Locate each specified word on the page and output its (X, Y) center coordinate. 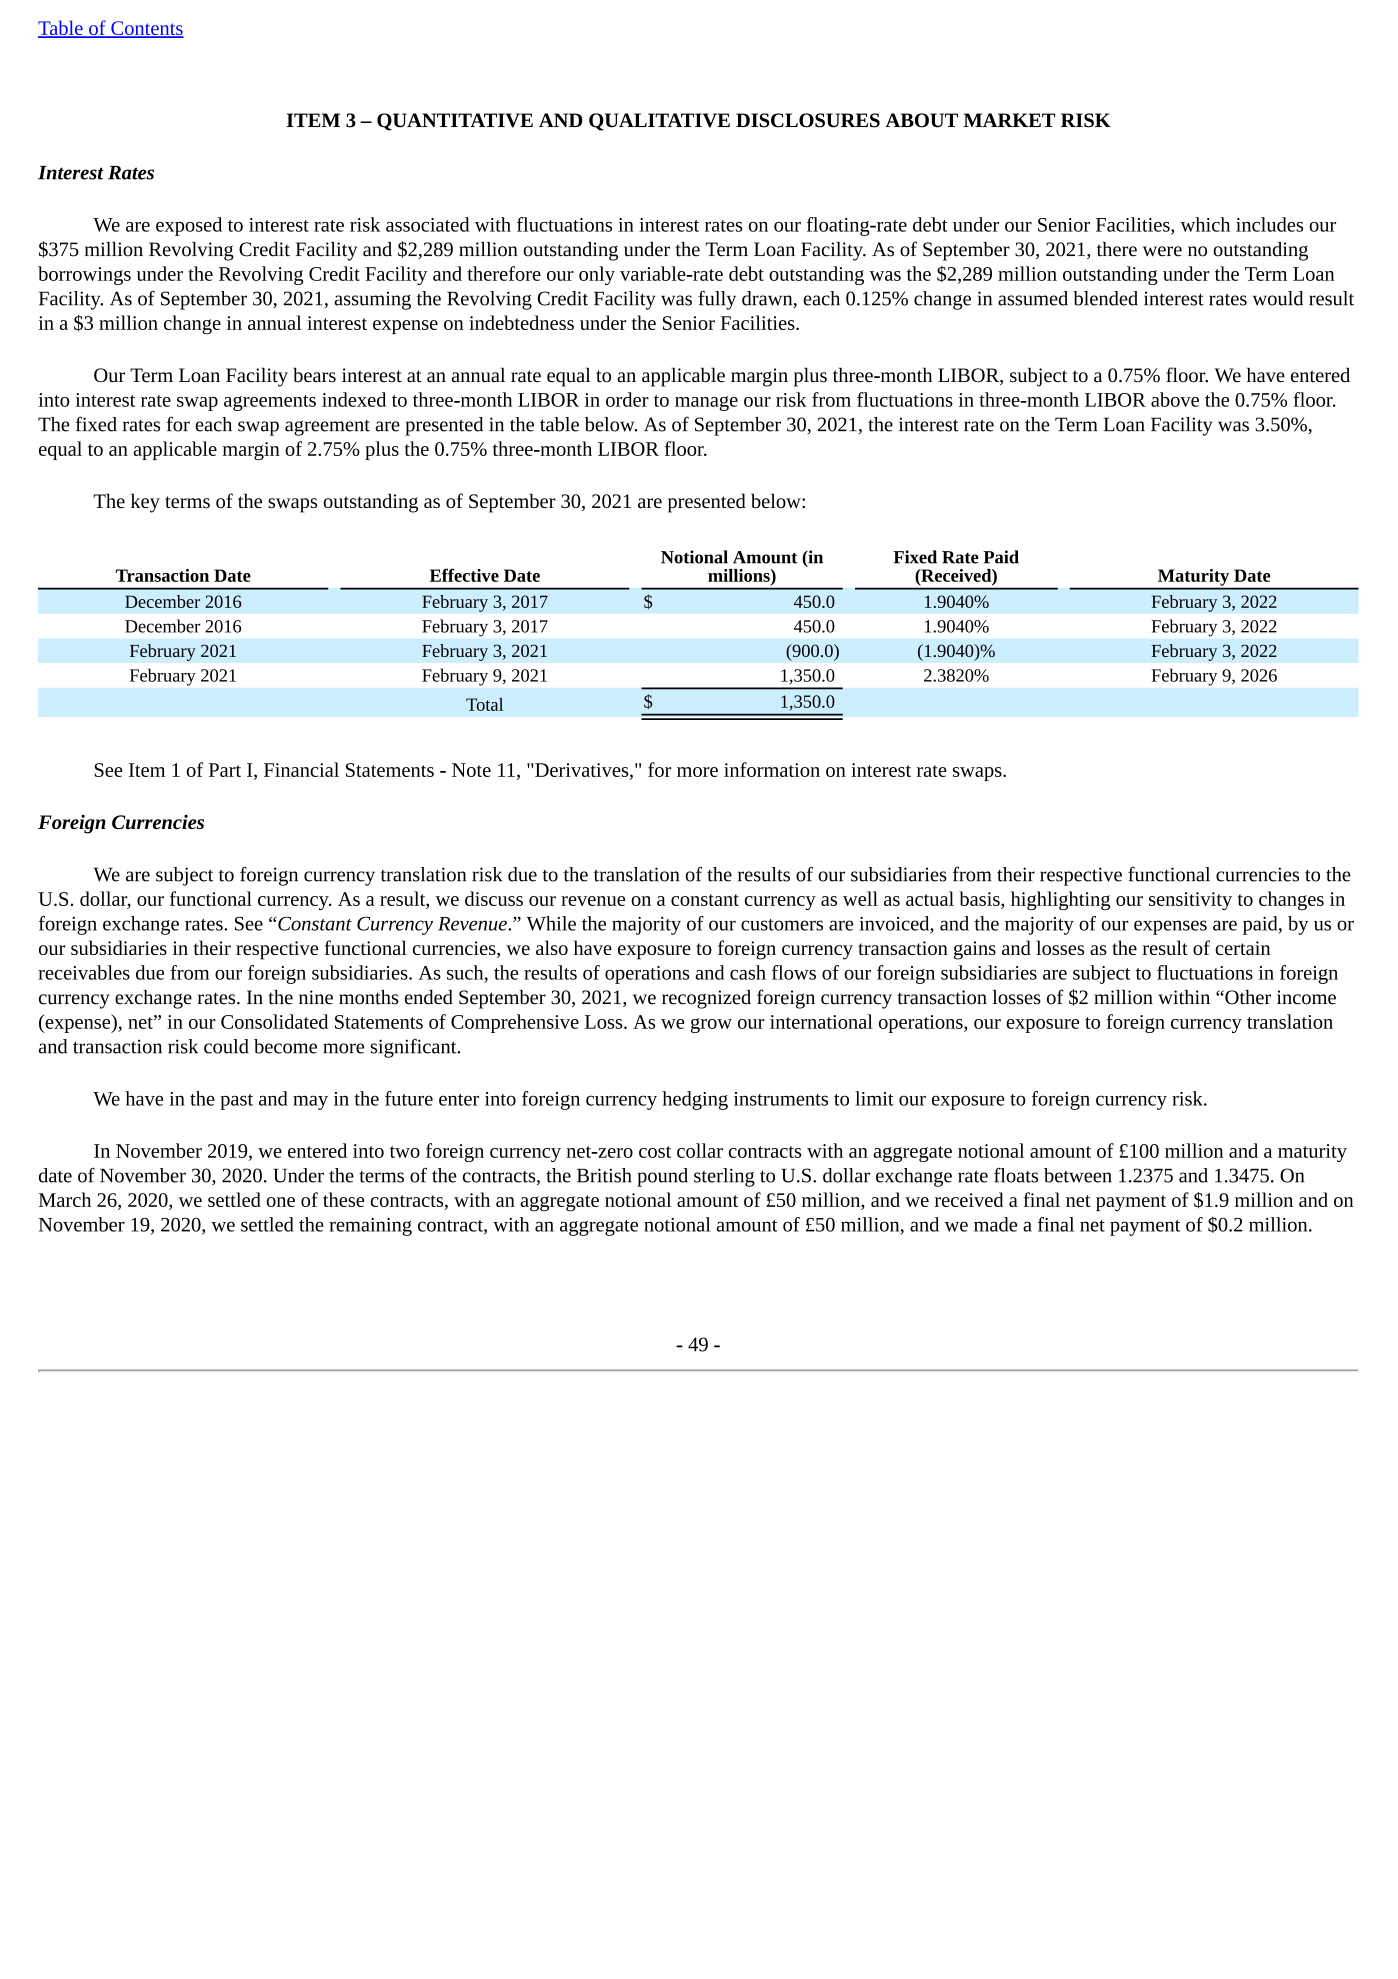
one (281, 1202)
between (1078, 1175)
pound (662, 1177)
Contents (146, 29)
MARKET (1009, 120)
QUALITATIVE (659, 122)
